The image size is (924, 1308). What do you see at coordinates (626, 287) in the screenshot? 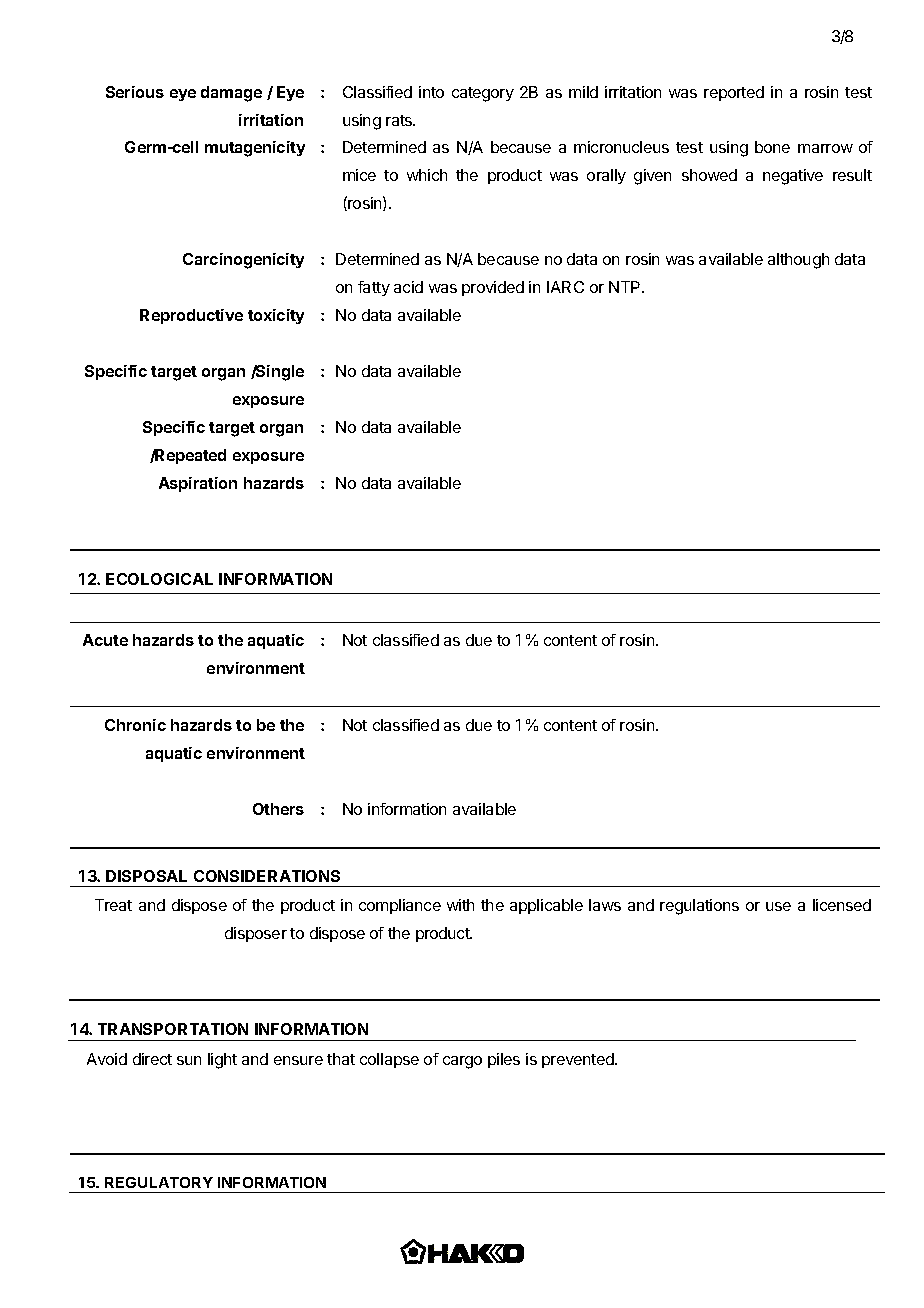
I see `NTP` at bounding box center [626, 287].
